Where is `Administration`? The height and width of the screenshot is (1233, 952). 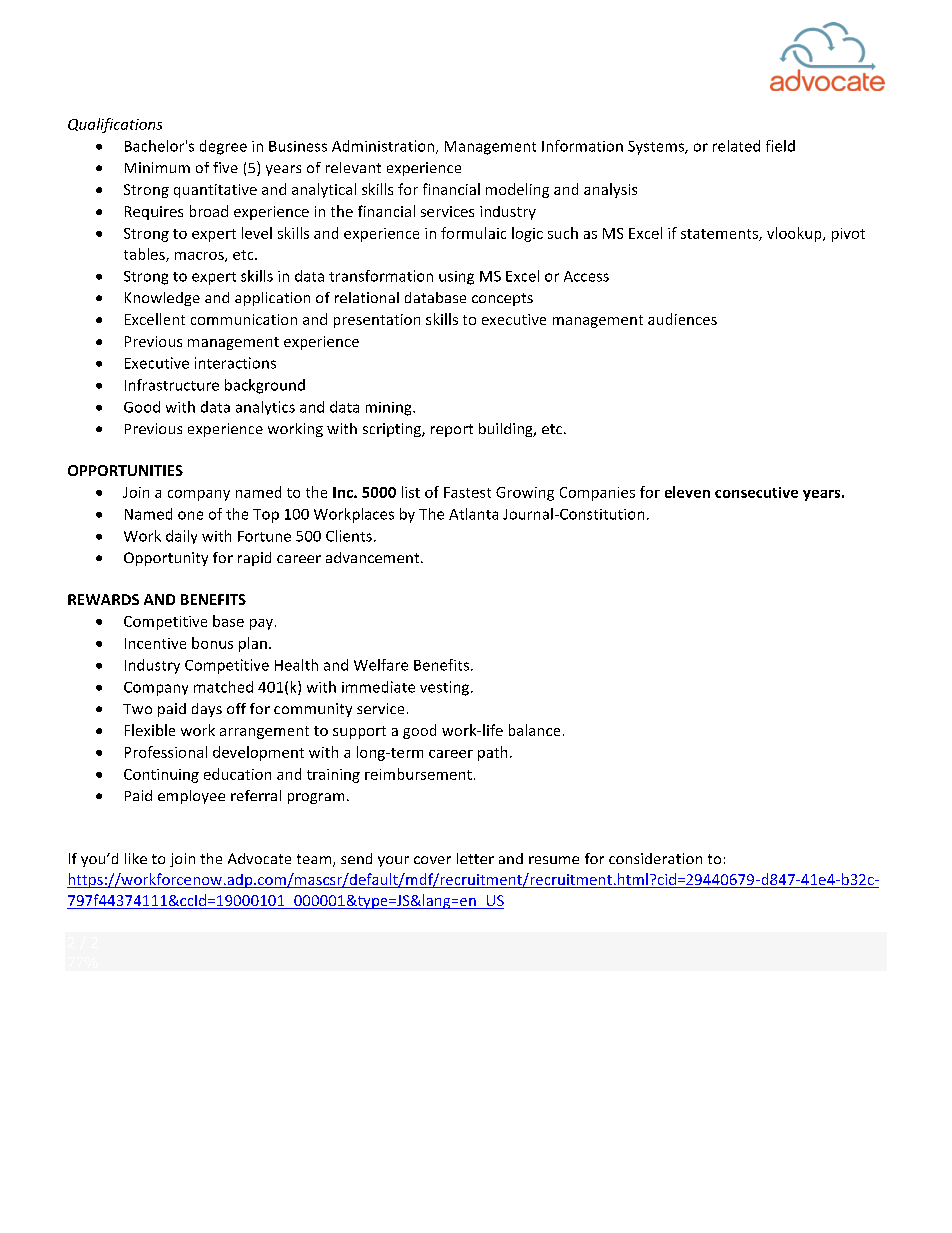 Administration is located at coordinates (384, 147).
